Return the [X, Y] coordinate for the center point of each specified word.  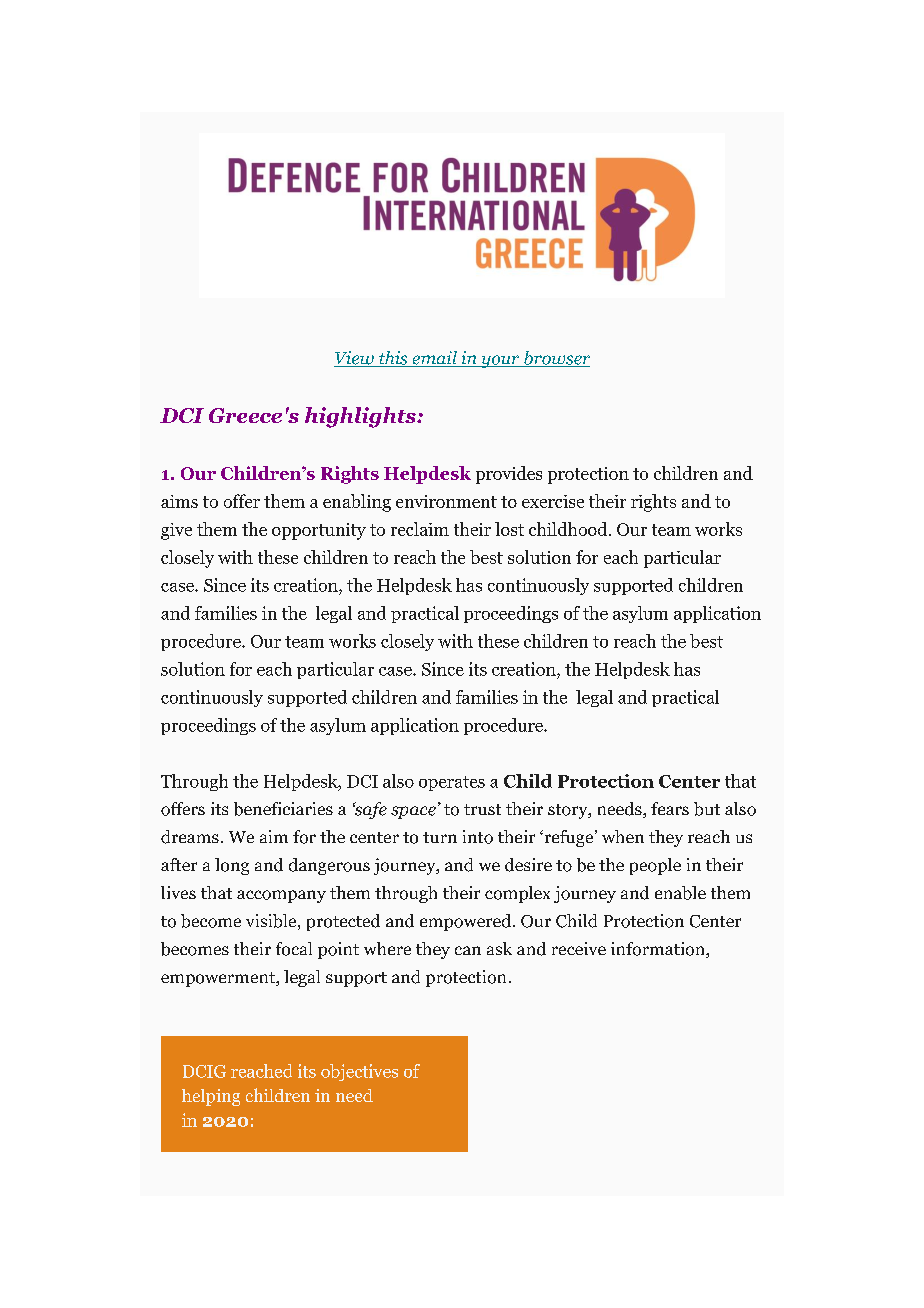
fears [670, 808]
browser [556, 359]
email [434, 359]
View [355, 359]
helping [211, 1097]
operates [452, 783]
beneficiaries [283, 809]
